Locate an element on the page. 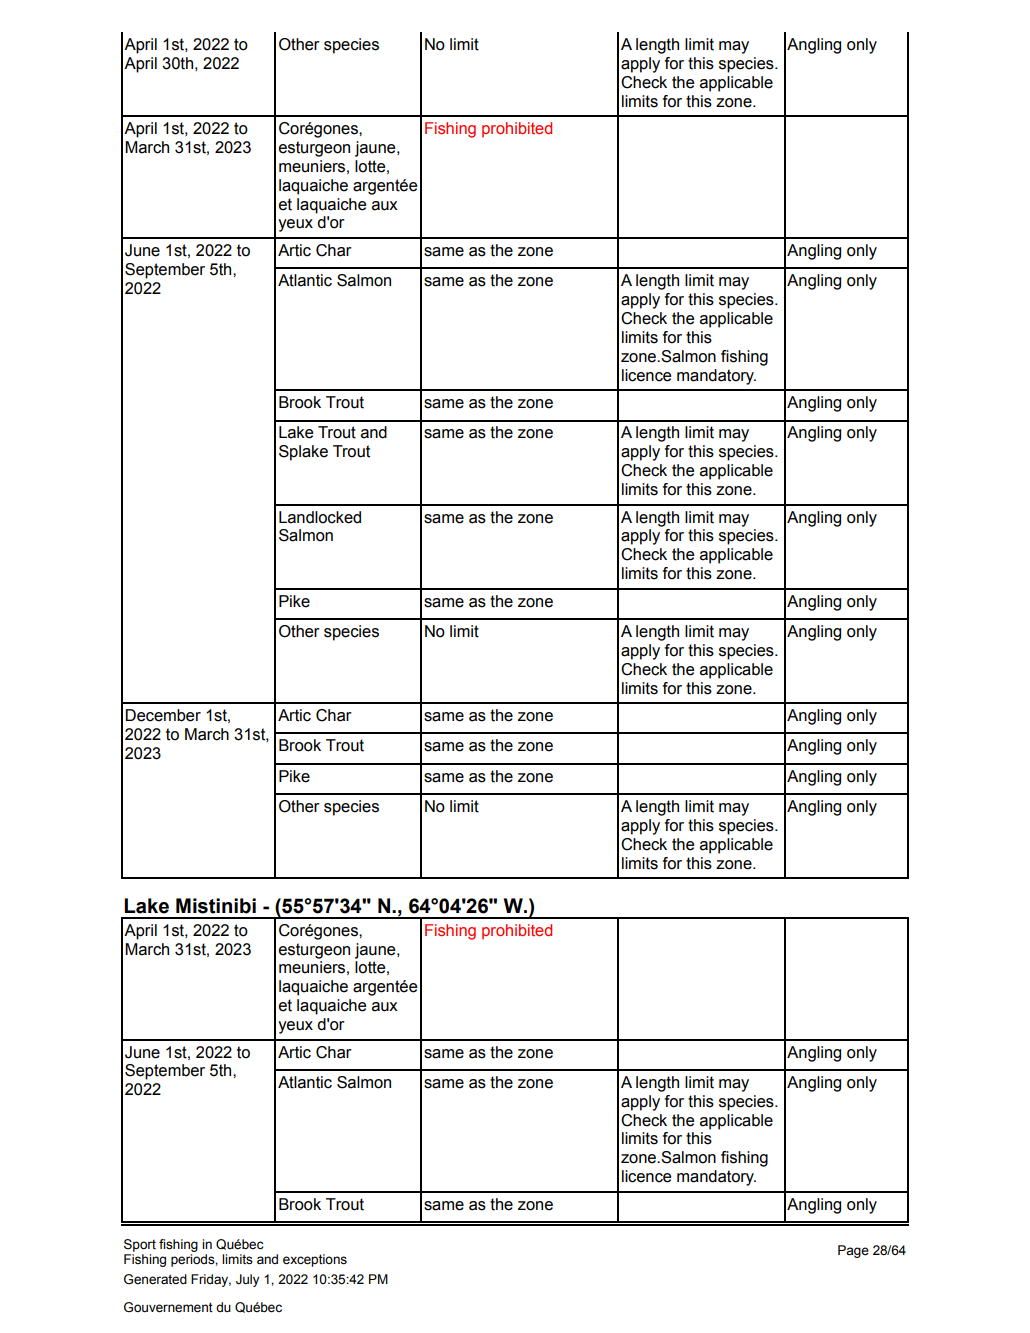  December is located at coordinates (163, 715).
